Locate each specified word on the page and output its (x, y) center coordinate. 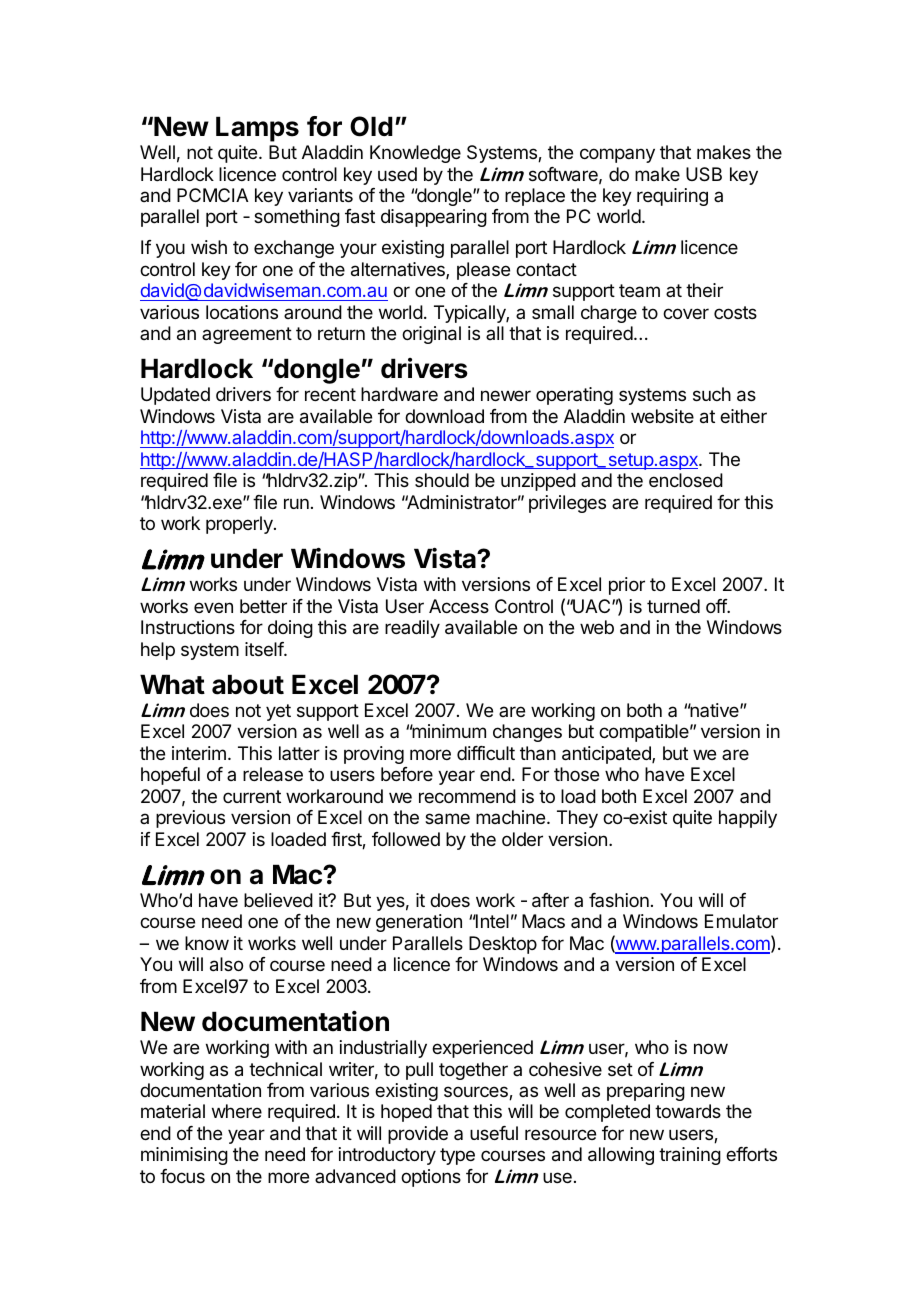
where (237, 1111)
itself (265, 649)
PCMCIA (212, 195)
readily (412, 629)
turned (673, 606)
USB (704, 174)
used (397, 174)
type (457, 1156)
